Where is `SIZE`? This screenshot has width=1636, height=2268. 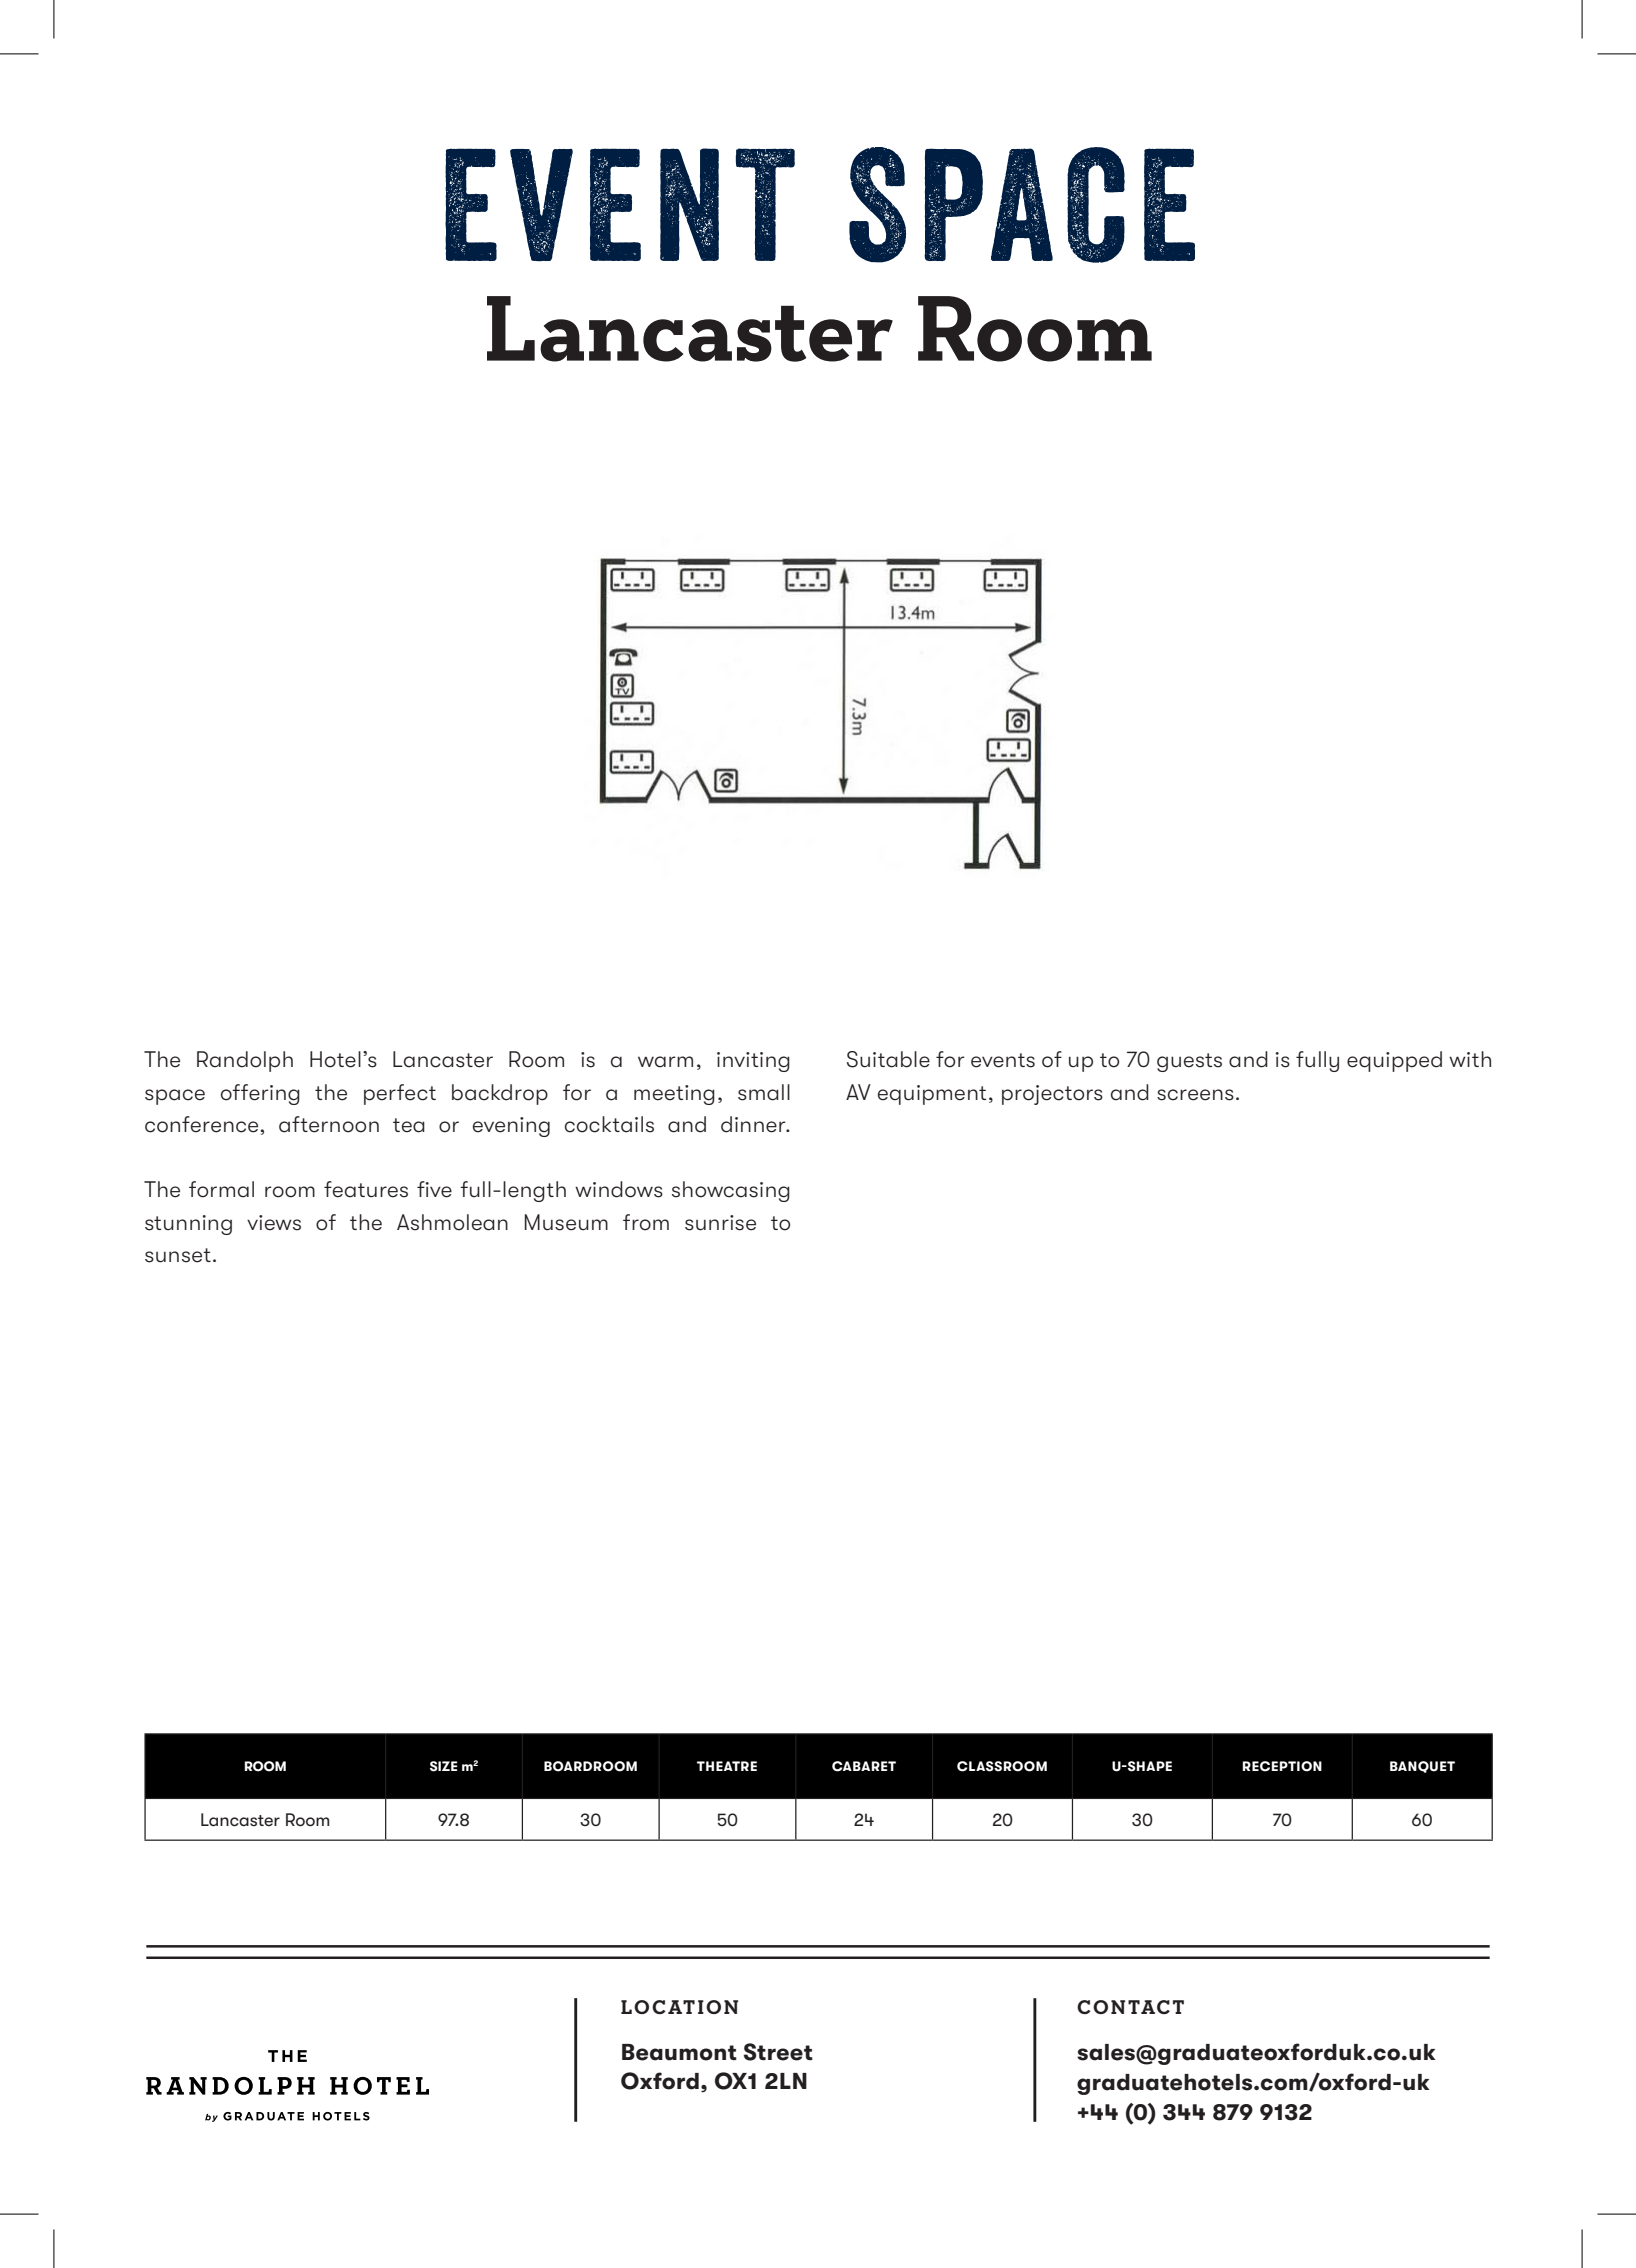 SIZE is located at coordinates (443, 1766).
